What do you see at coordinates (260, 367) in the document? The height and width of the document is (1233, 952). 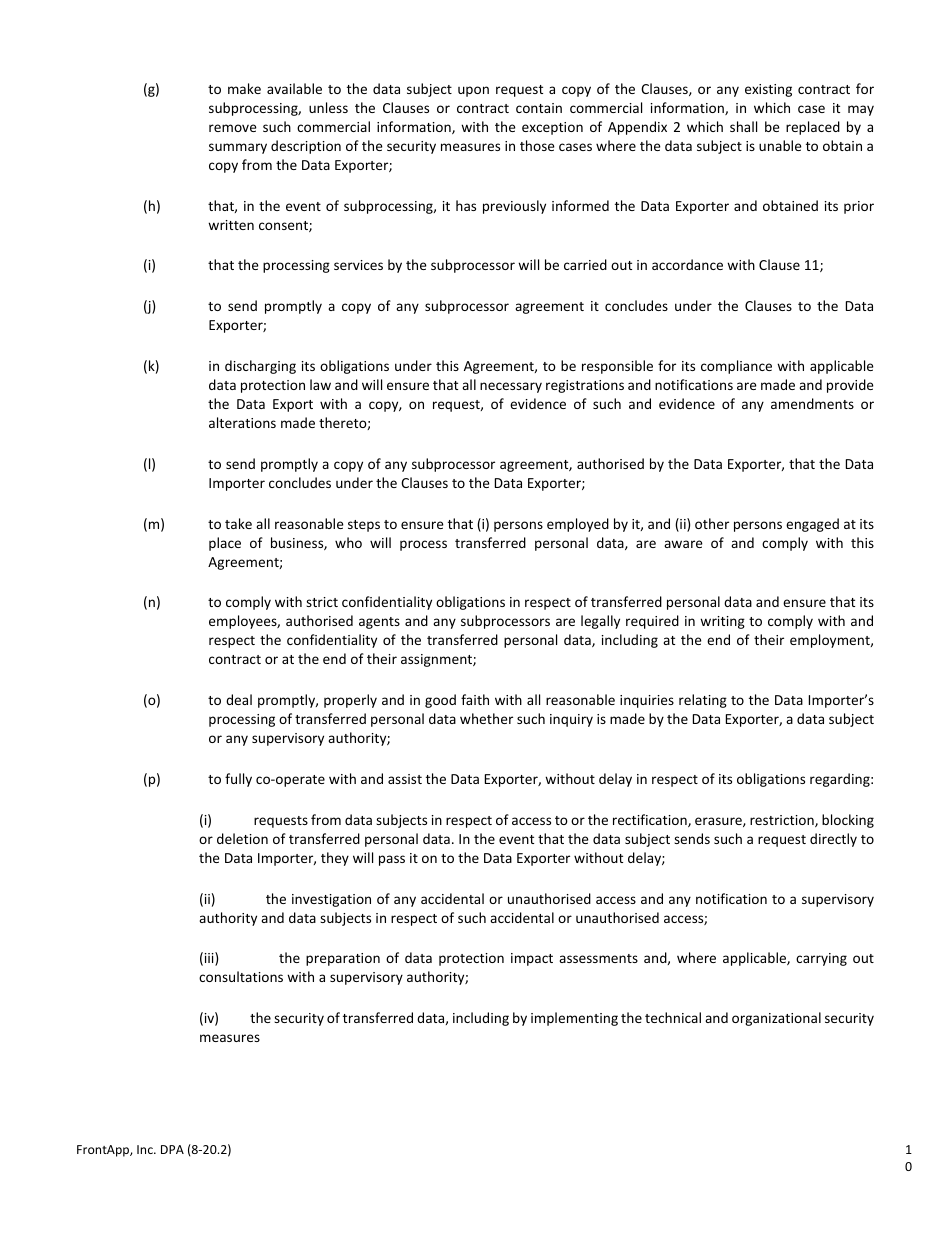 I see `discharging` at bounding box center [260, 367].
